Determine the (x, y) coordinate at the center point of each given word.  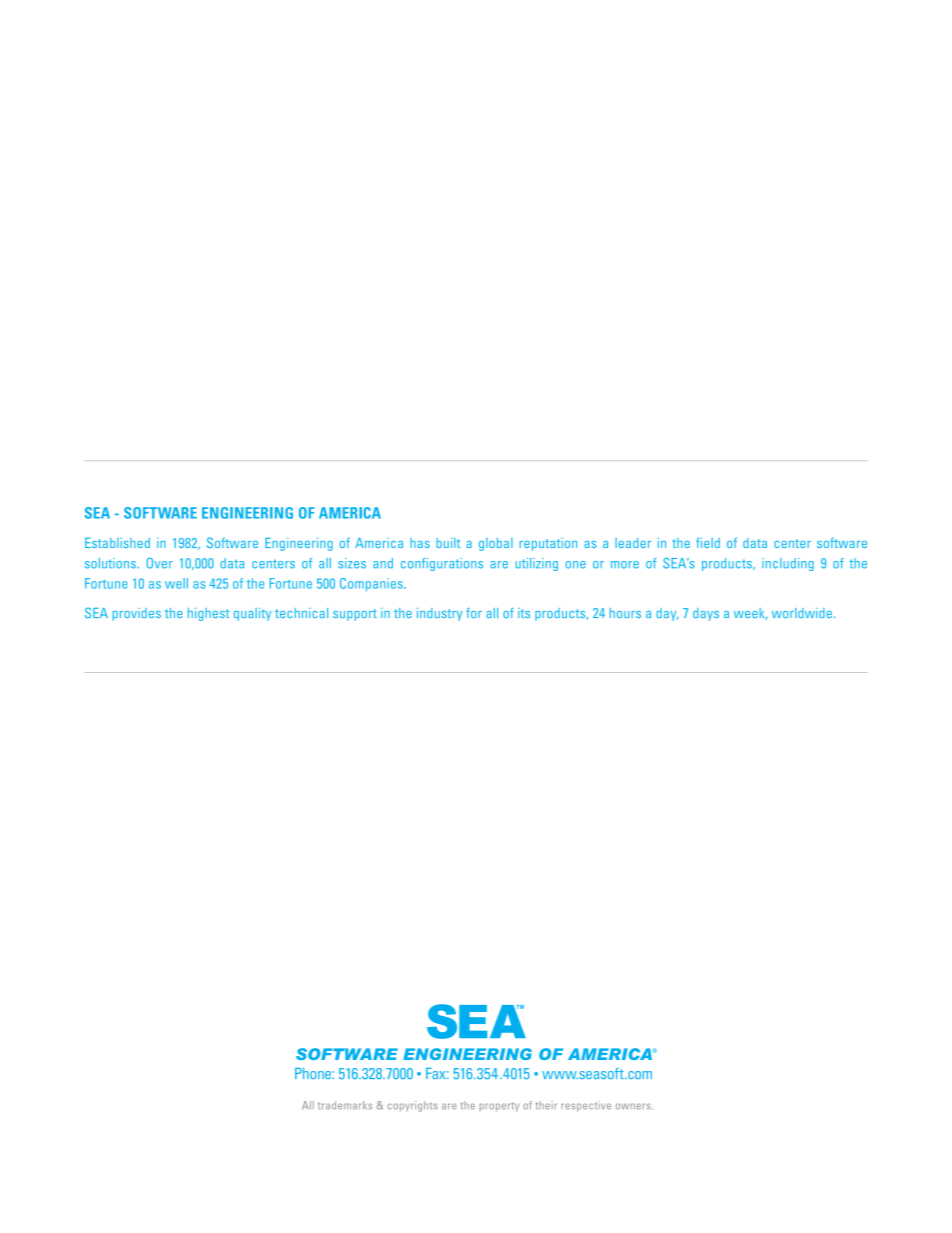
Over (160, 563)
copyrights (413, 1106)
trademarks (345, 1105)
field (708, 543)
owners (634, 1106)
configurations (442, 564)
